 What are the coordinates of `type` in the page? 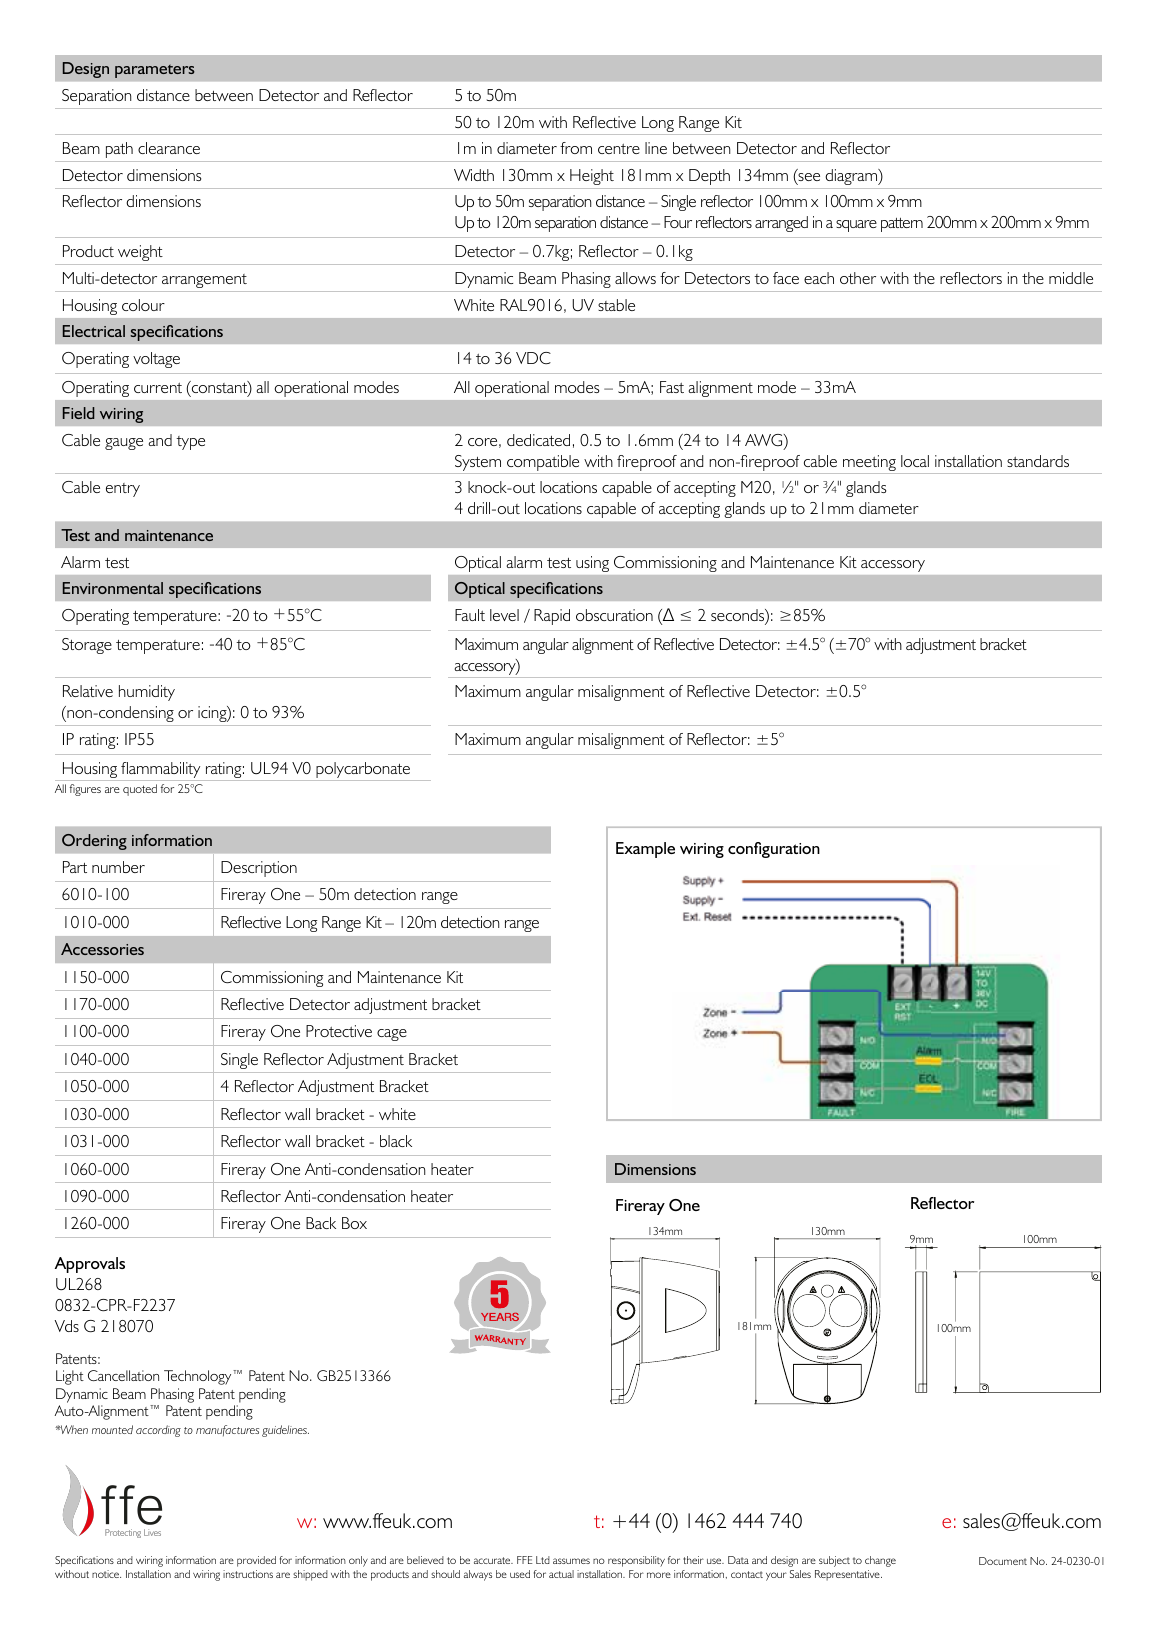 It's located at (190, 443).
